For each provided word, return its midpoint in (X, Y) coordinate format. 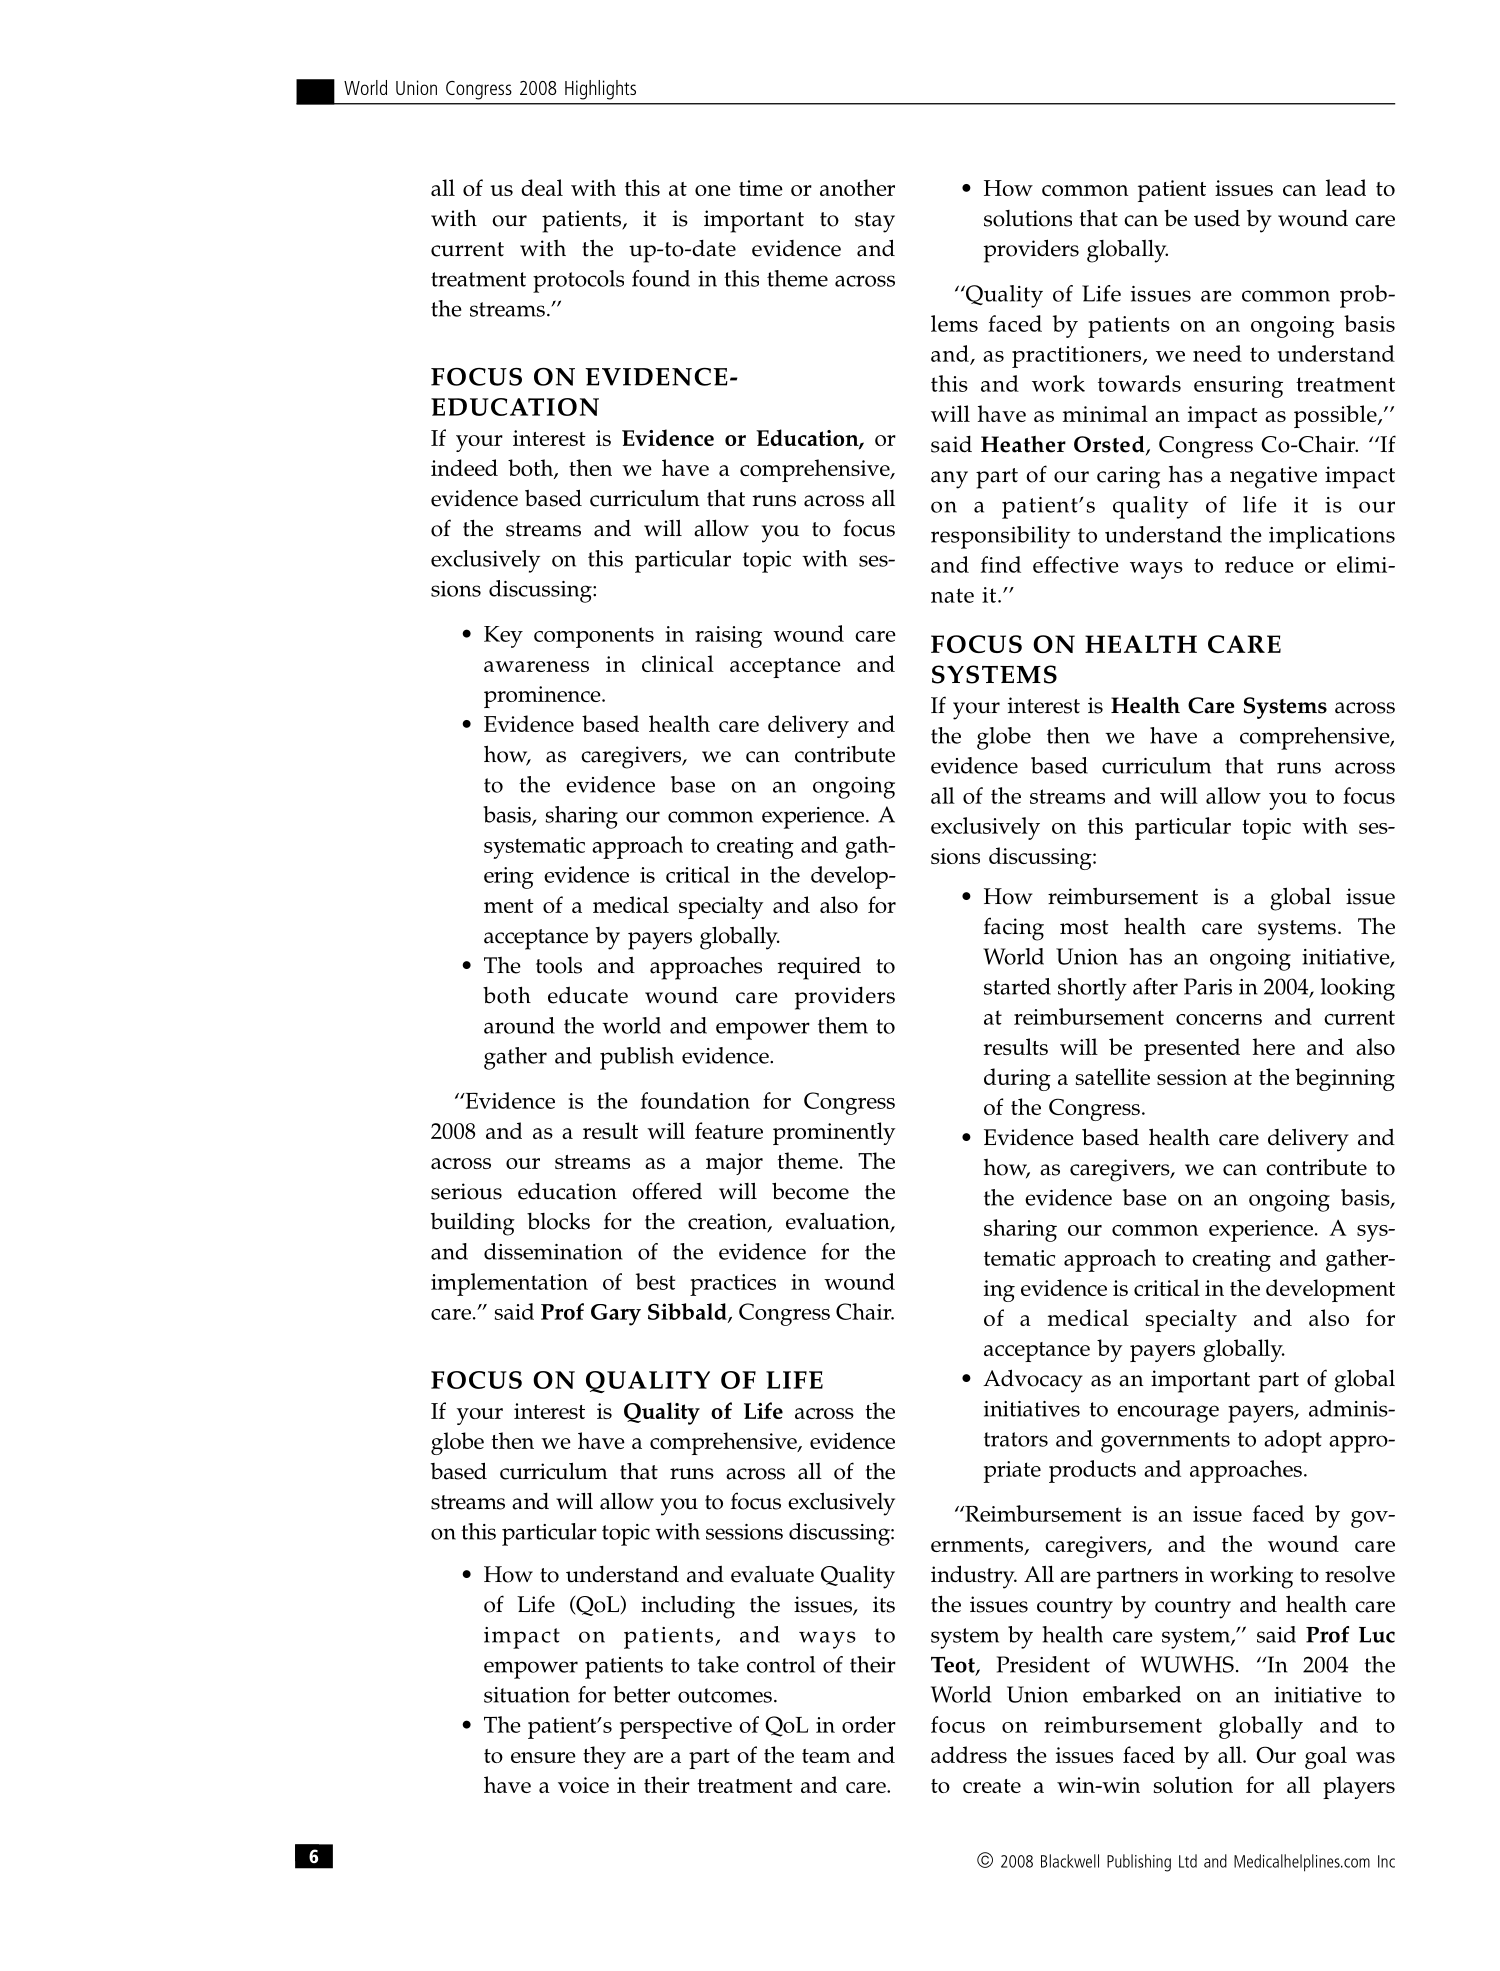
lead (1346, 187)
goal (1326, 1757)
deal (542, 187)
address (969, 1754)
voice (583, 1785)
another (857, 187)
